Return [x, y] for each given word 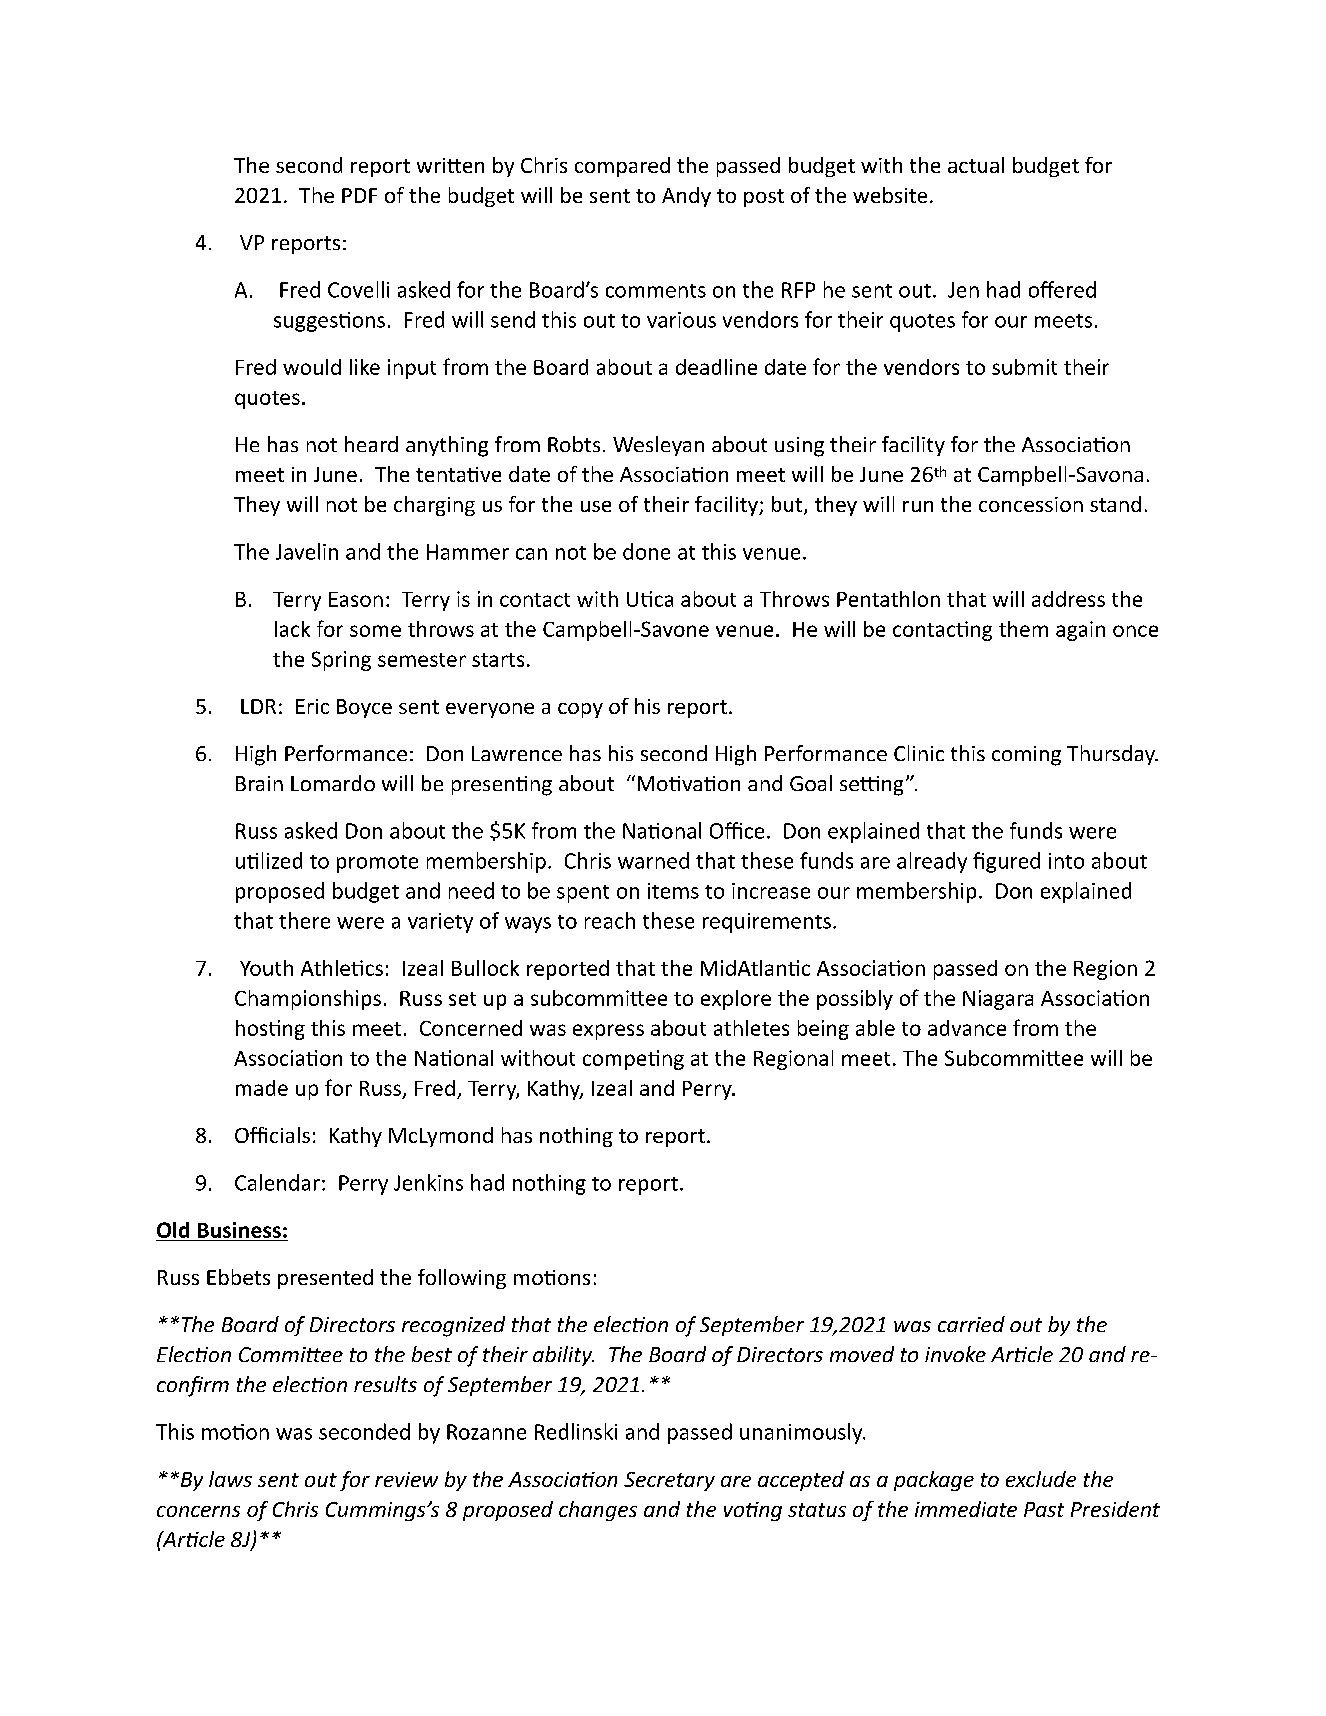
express [608, 1032]
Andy [686, 197]
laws [230, 1479]
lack [292, 629]
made [262, 1088]
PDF [359, 195]
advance [967, 1028]
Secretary [669, 1481]
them [1023, 629]
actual [976, 165]
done [646, 551]
